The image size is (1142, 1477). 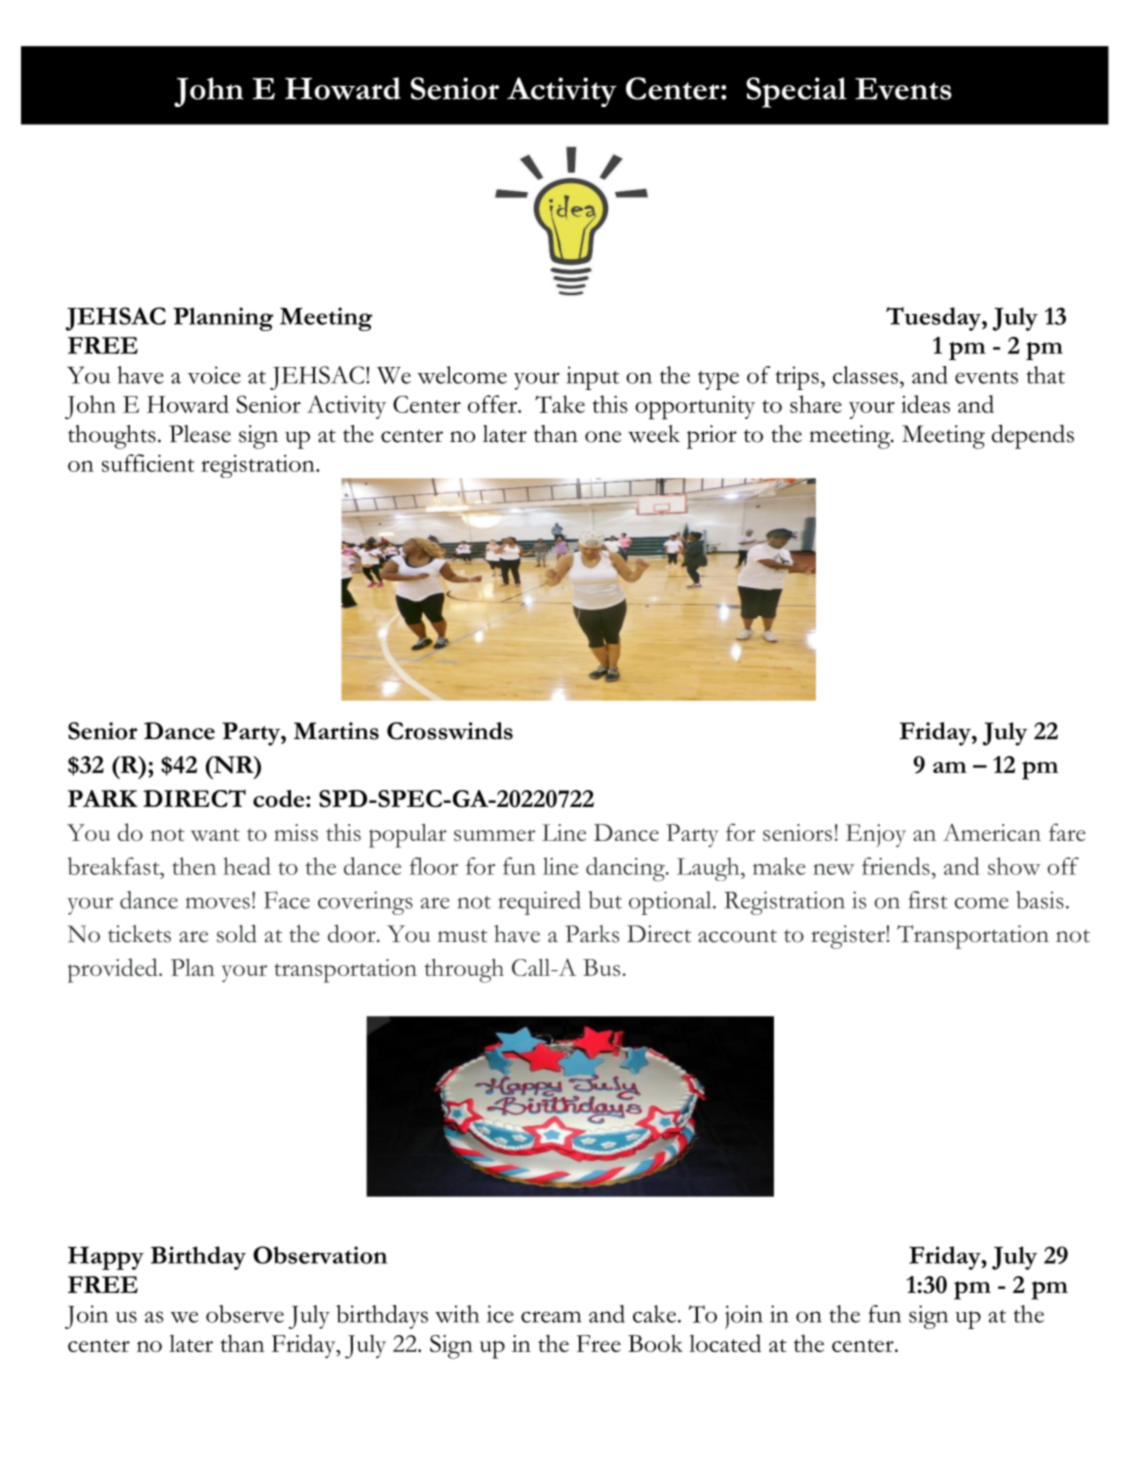 I want to click on Bus, so click(x=601, y=967).
